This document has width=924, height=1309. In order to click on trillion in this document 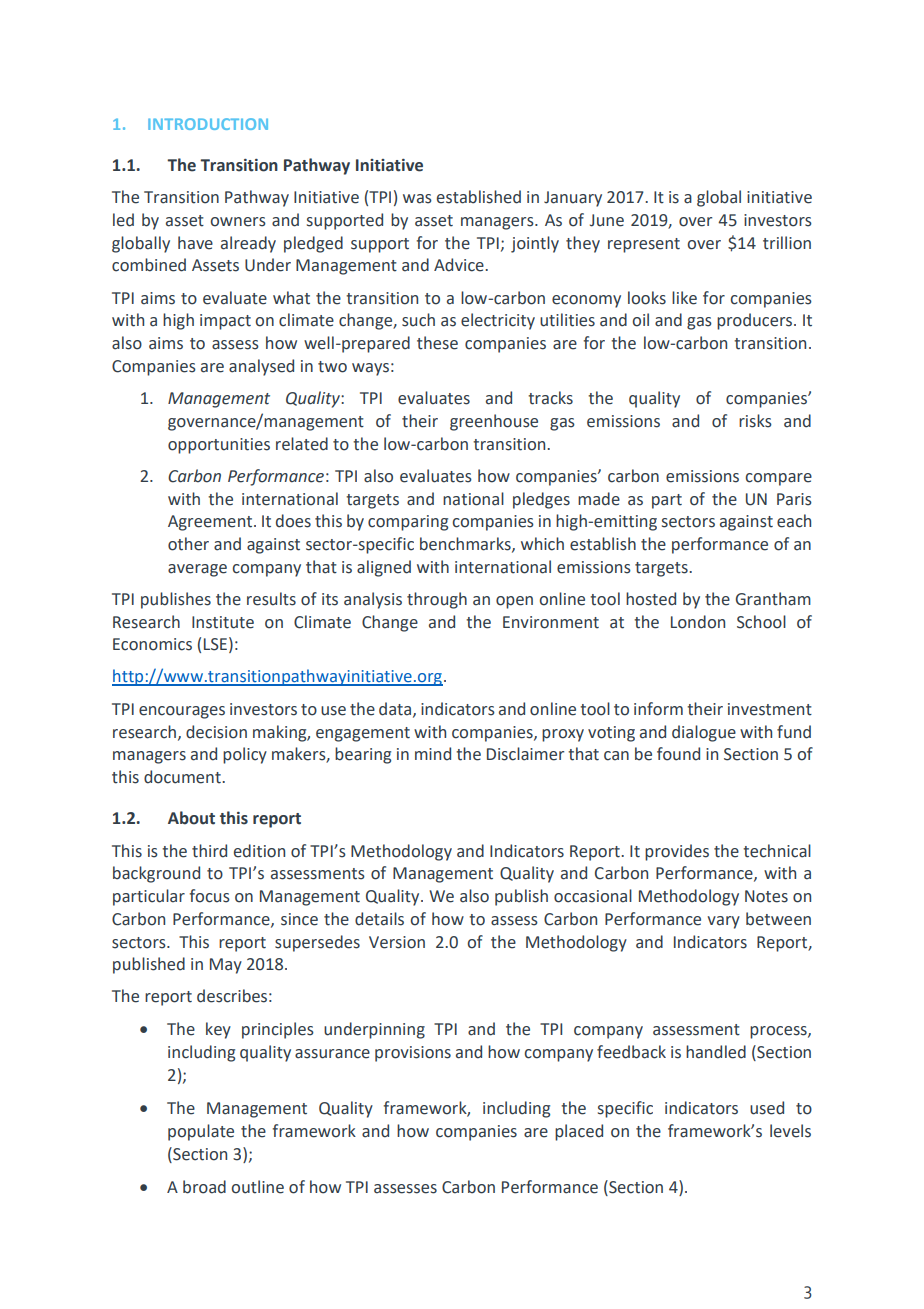, I will do `click(787, 243)`.
